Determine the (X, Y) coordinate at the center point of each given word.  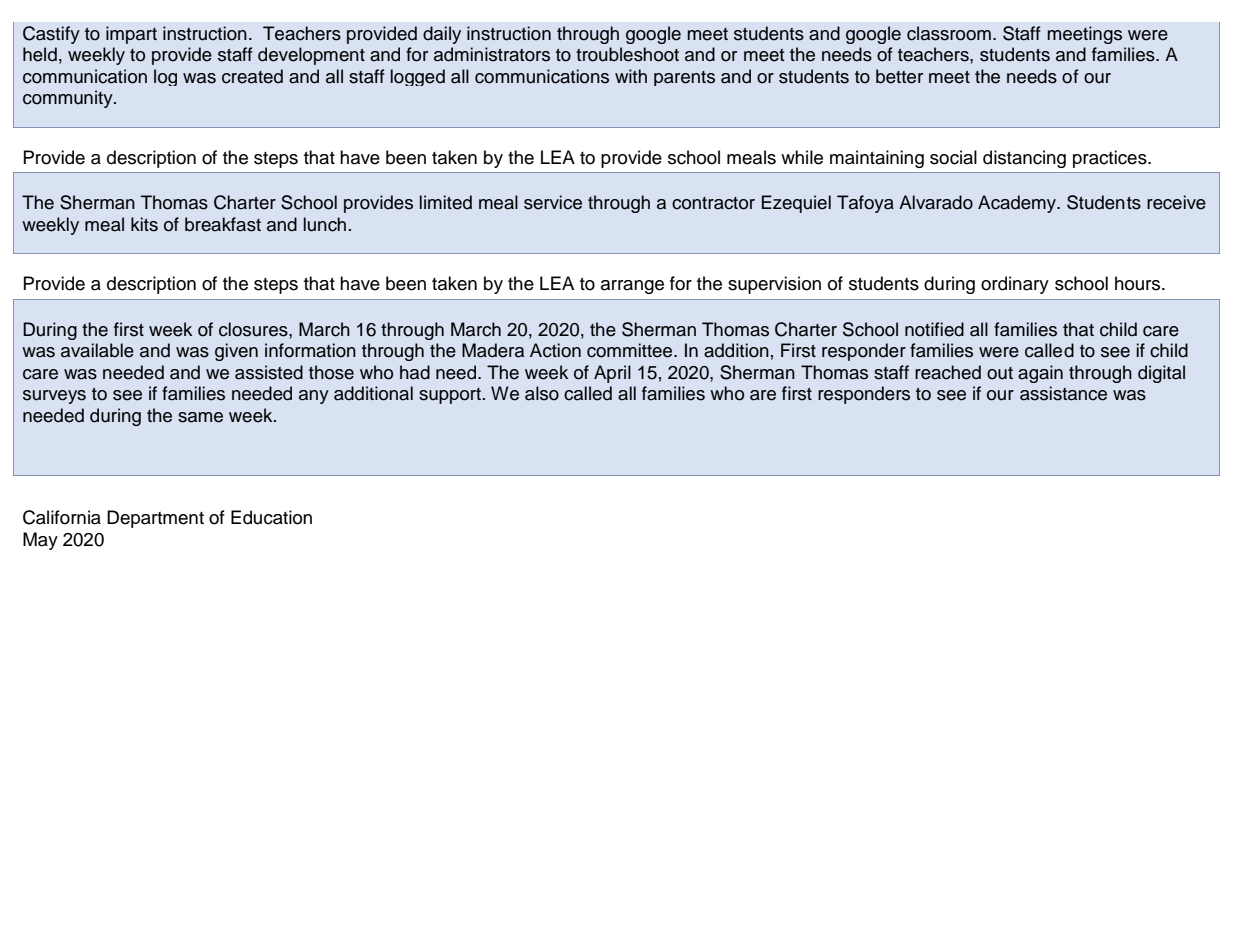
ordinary (1015, 285)
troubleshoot (627, 54)
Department (155, 519)
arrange (632, 287)
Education (271, 517)
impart (131, 35)
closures (254, 329)
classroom (949, 33)
